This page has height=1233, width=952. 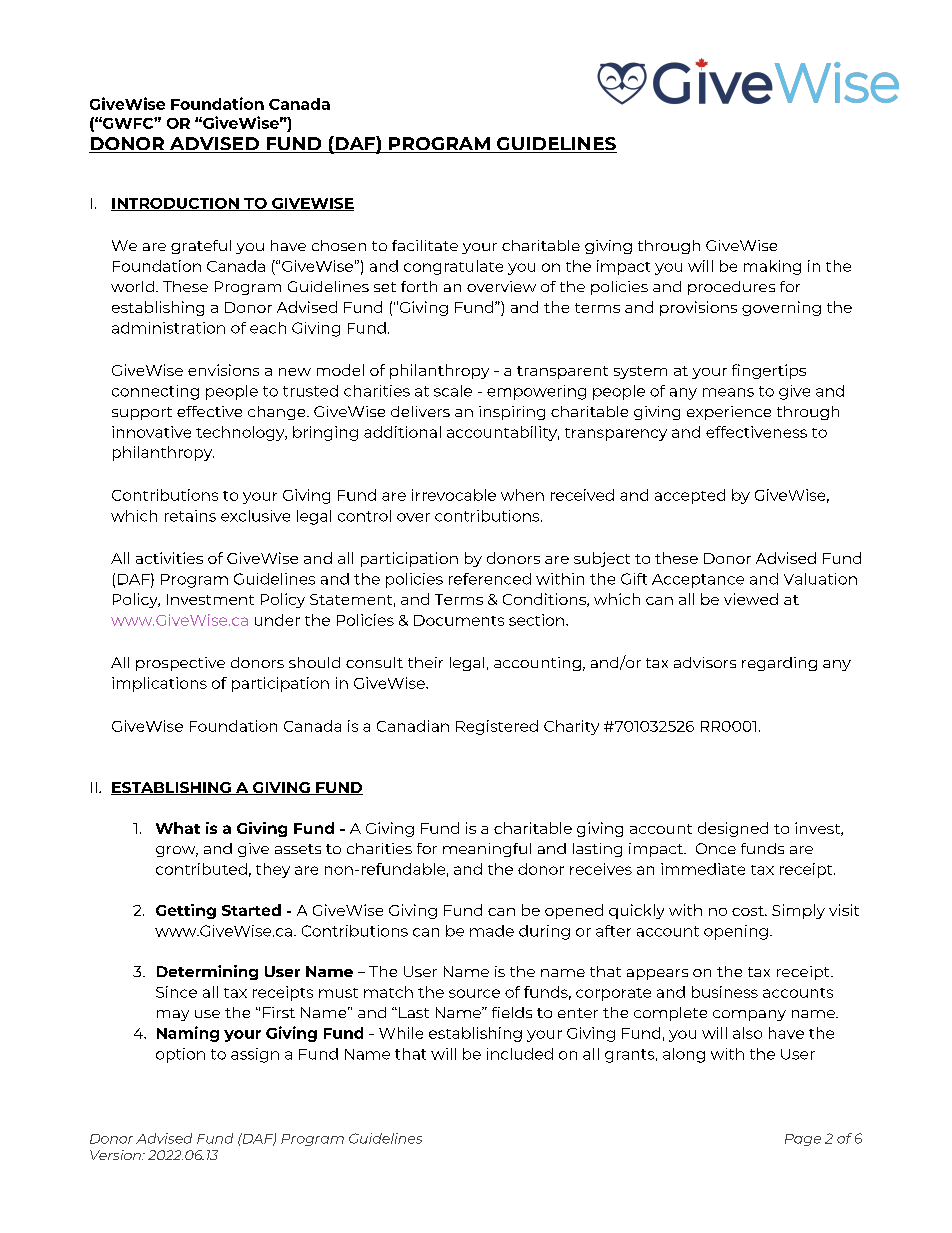 I want to click on regarding, so click(x=779, y=664).
